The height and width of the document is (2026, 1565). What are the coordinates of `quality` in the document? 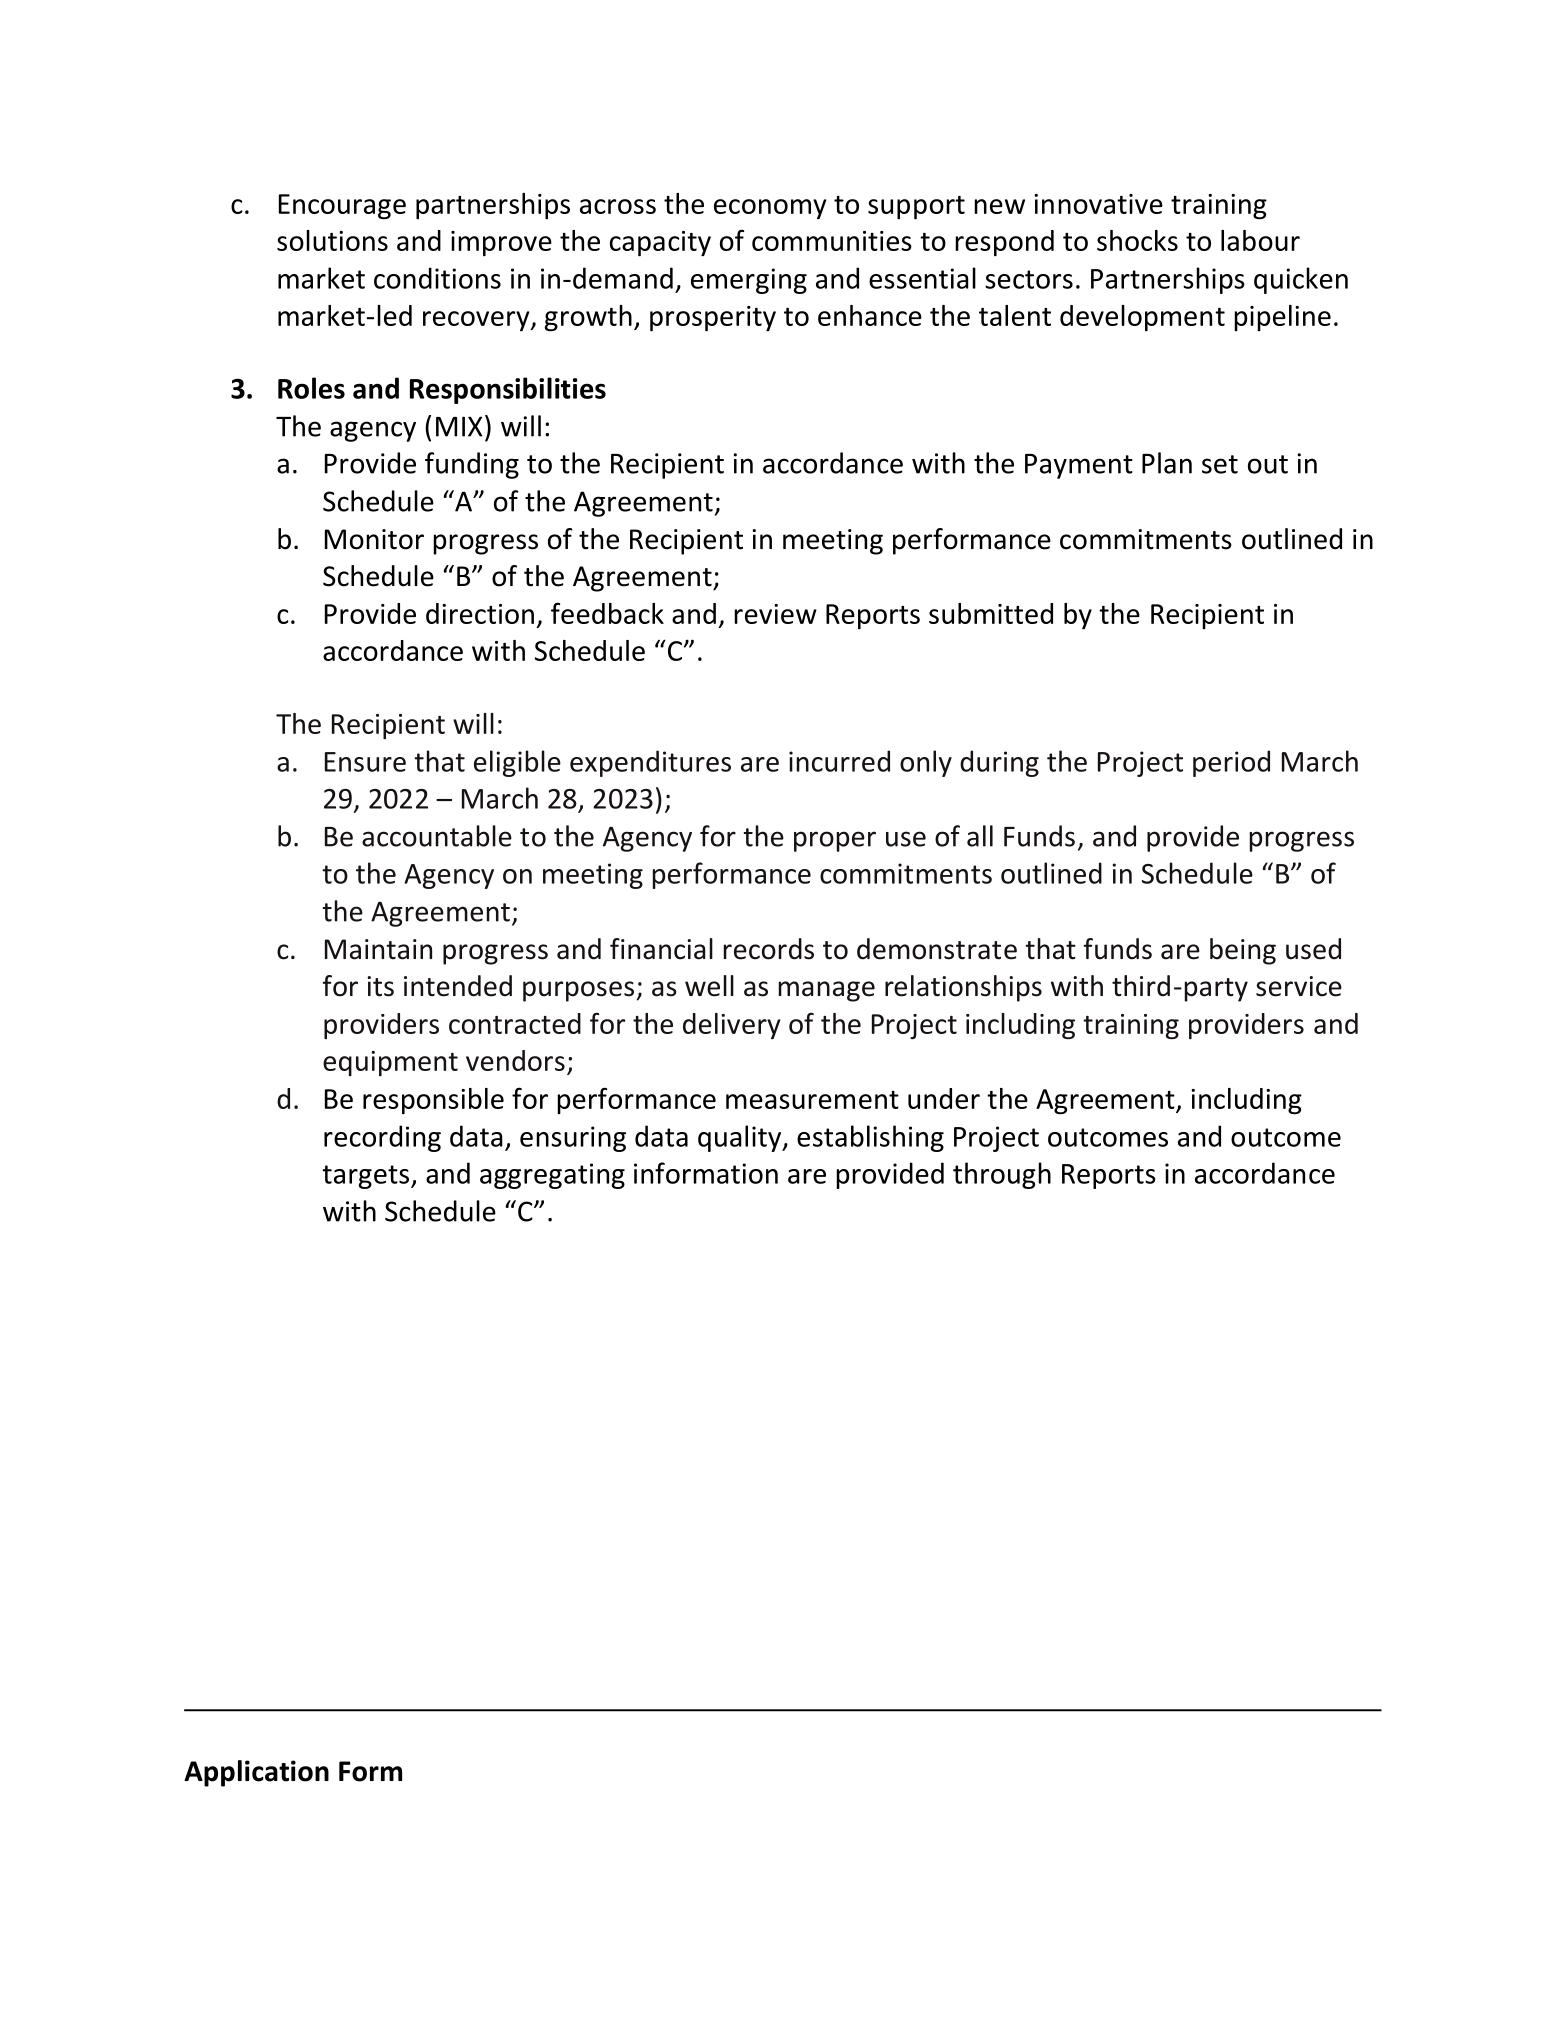 It's located at (741, 1138).
